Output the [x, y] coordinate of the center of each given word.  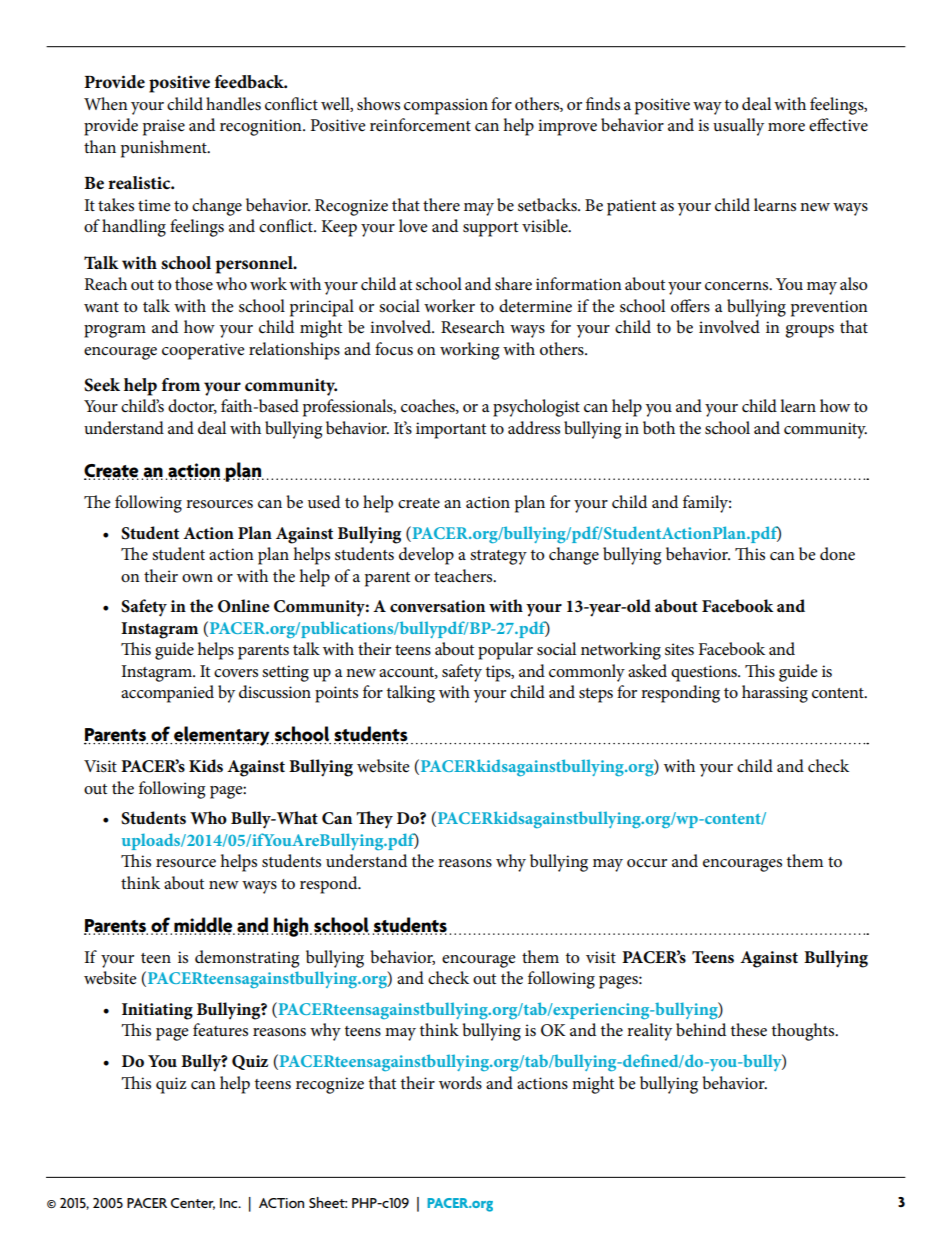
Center [193, 1204]
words [460, 1083]
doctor [192, 406]
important [451, 430]
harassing [775, 694]
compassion [446, 106]
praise [164, 127]
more [786, 127]
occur [647, 863]
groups [809, 331]
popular [505, 651]
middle [204, 926]
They [374, 820]
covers [236, 673]
